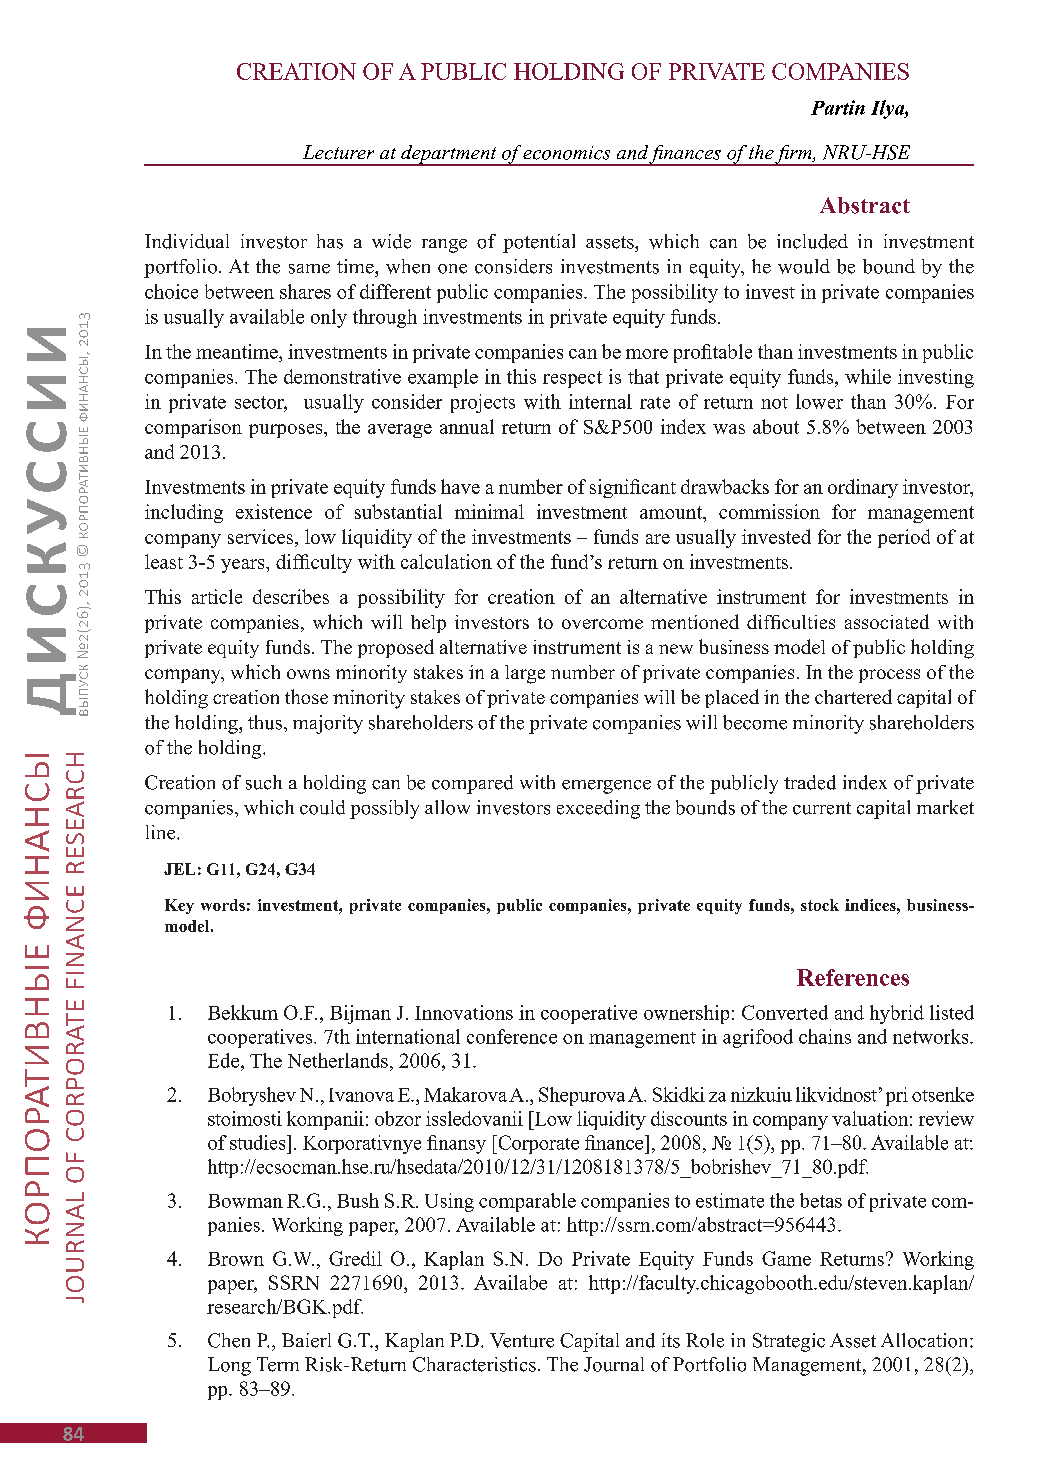  I want to click on Lecturer, so click(338, 152).
